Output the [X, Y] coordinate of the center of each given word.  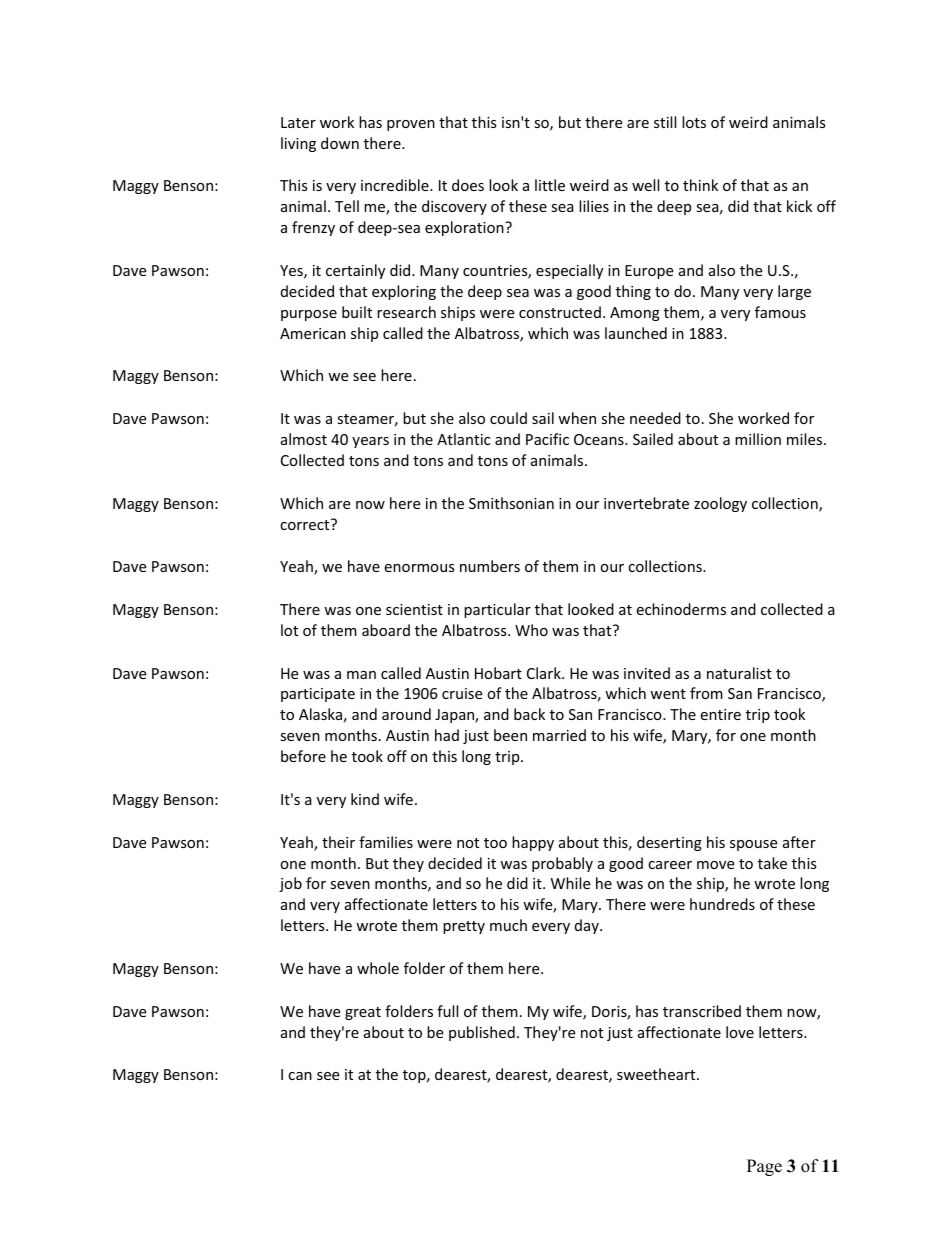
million [758, 439]
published [482, 1033]
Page [764, 1167]
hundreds [722, 904]
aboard [386, 630]
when [577, 418]
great [363, 1013]
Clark [545, 673]
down [340, 143]
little [550, 185]
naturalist [739, 673]
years [370, 442]
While [570, 883]
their [338, 842]
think [700, 185]
